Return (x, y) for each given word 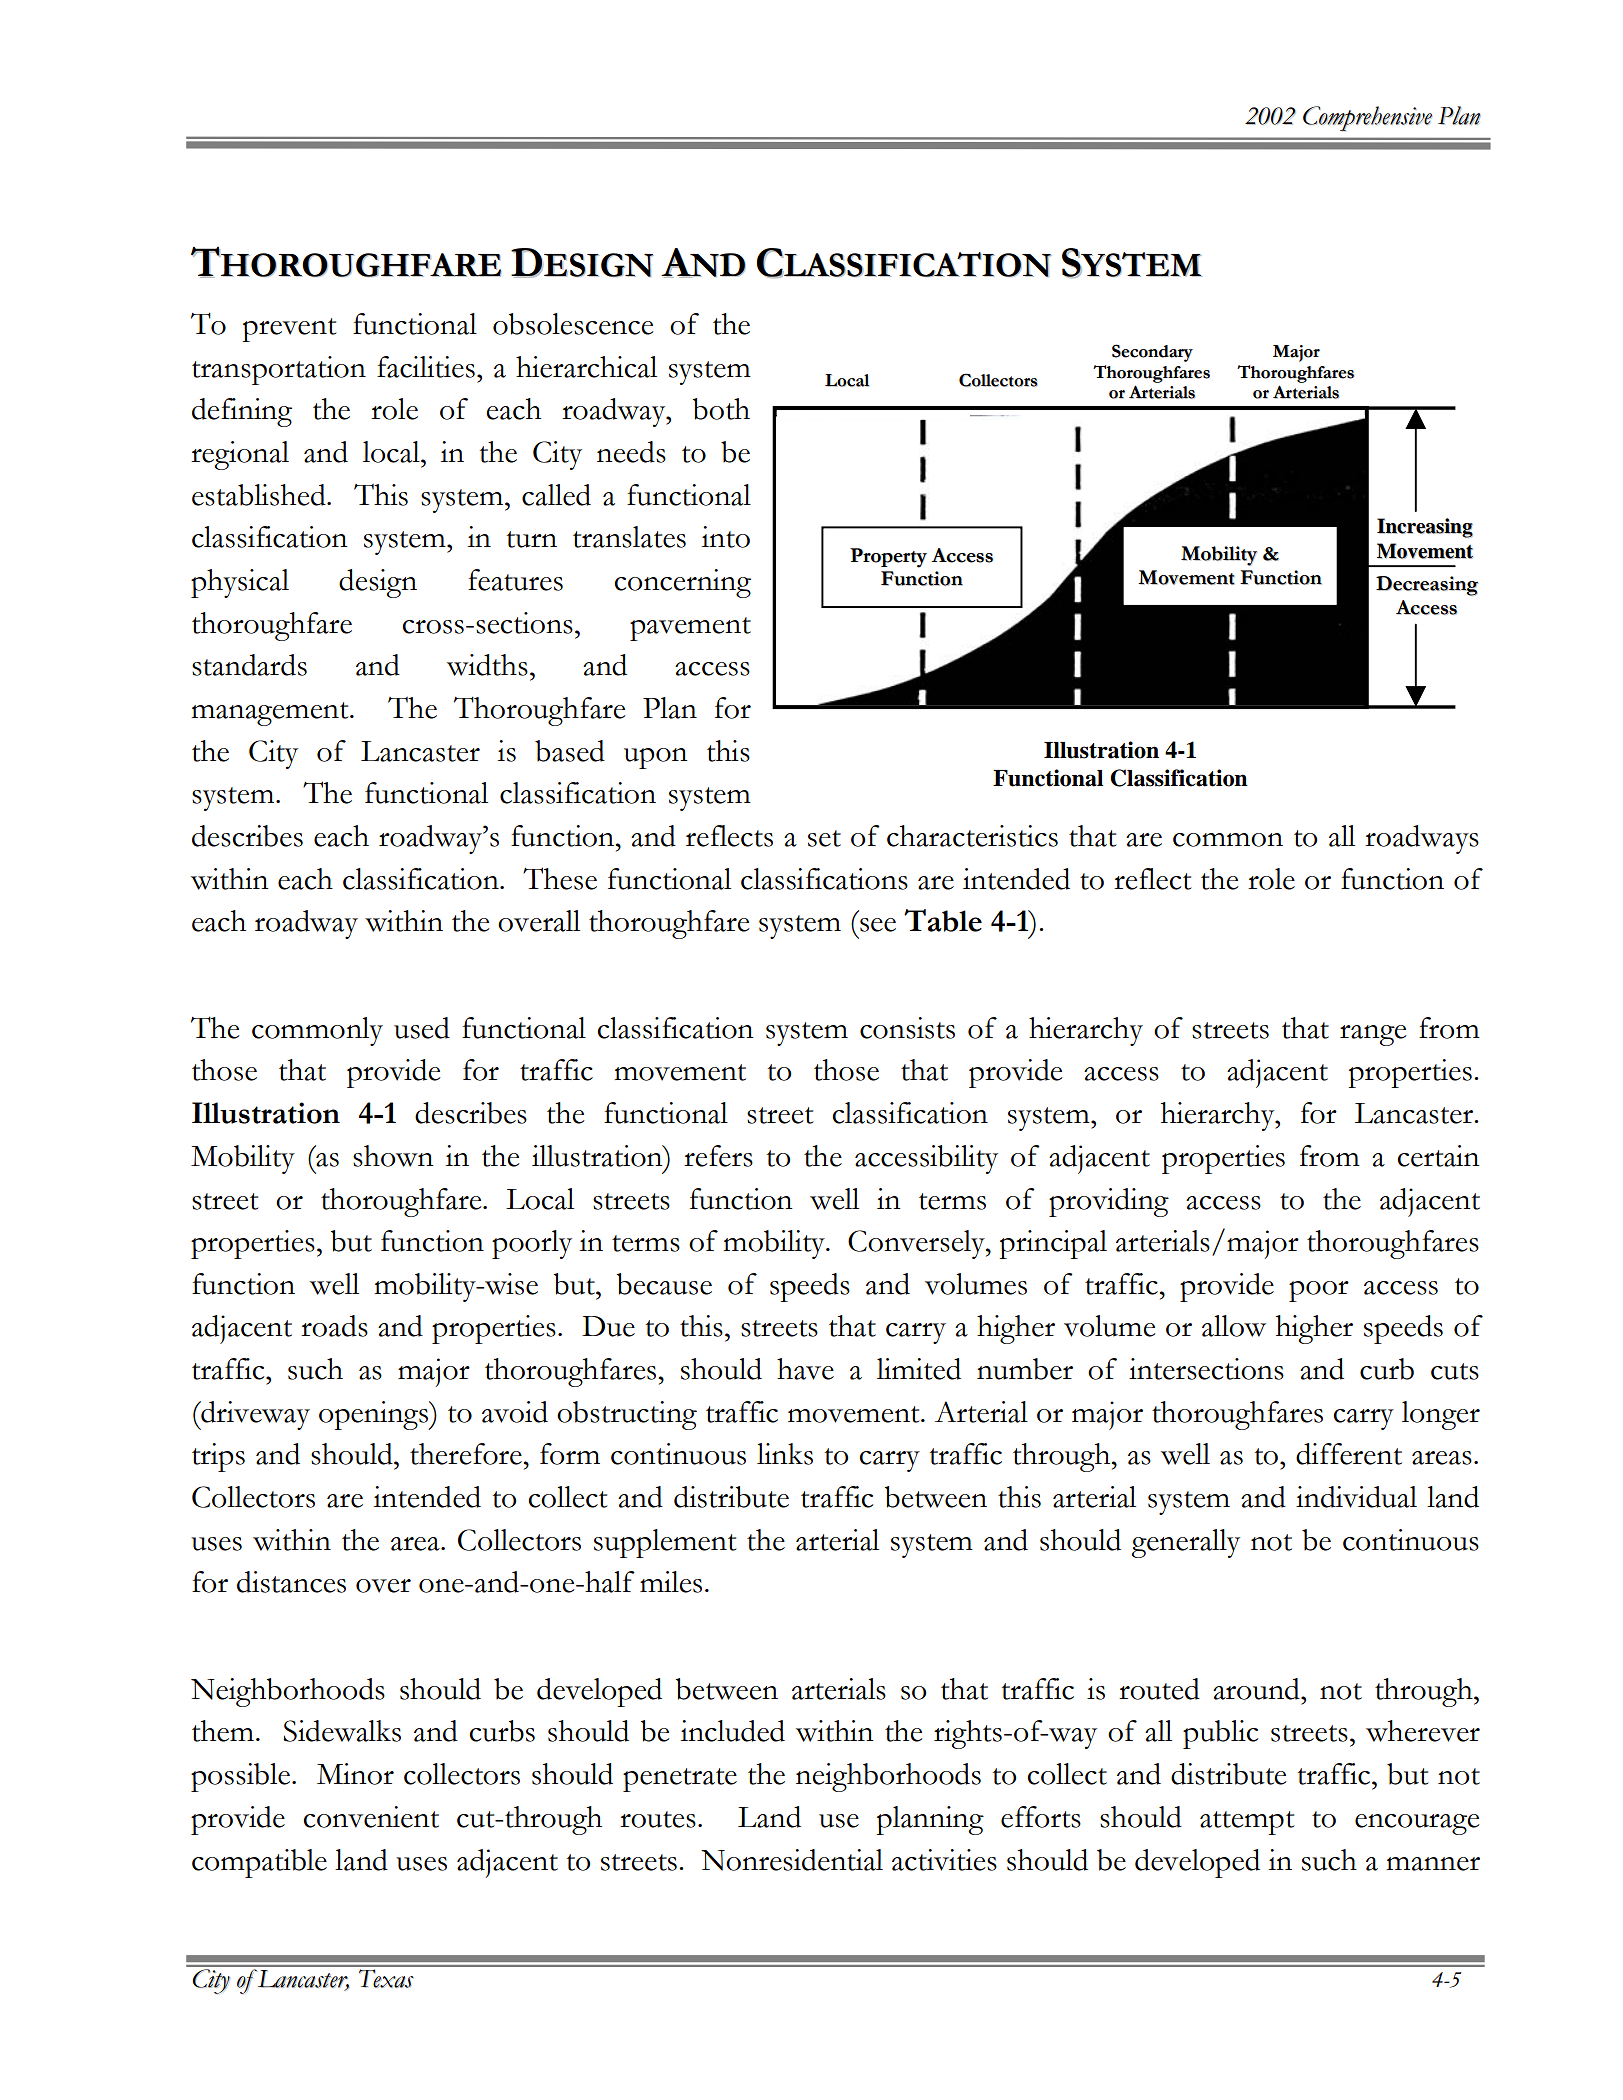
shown (393, 1156)
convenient (371, 1817)
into (726, 537)
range (1373, 1035)
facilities (426, 367)
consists (907, 1028)
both (721, 409)
